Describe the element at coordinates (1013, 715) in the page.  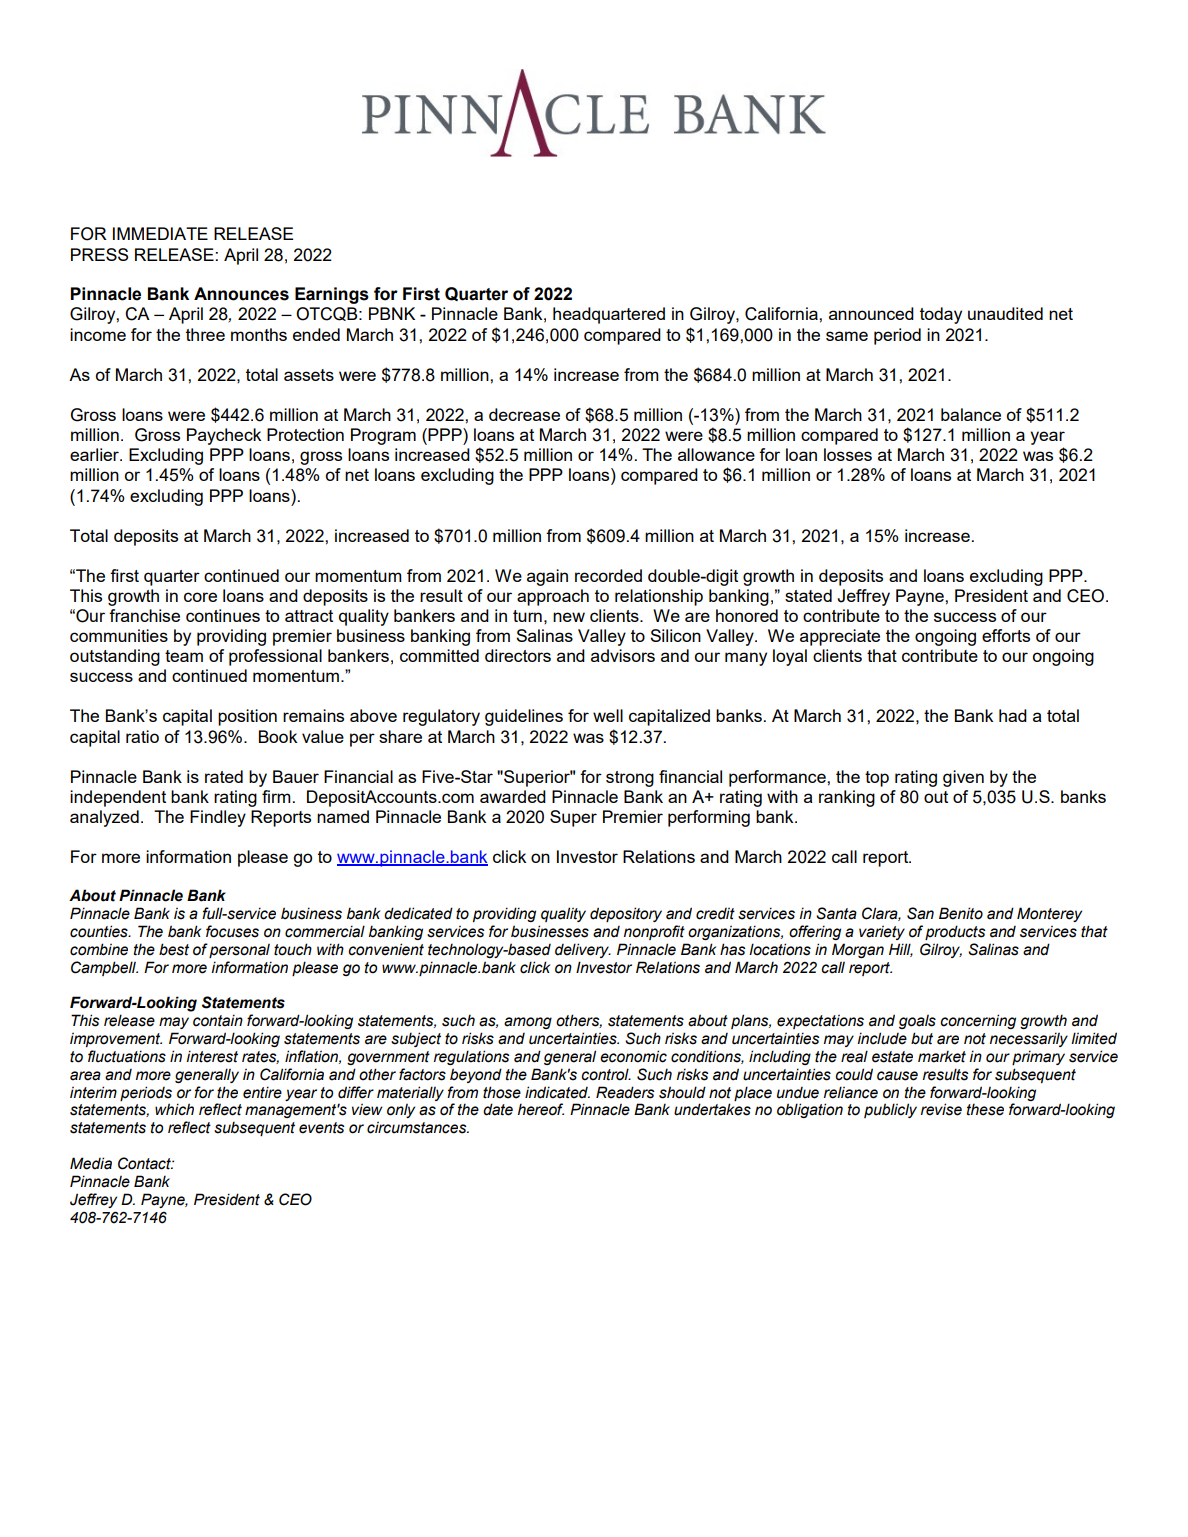
I see `had` at that location.
